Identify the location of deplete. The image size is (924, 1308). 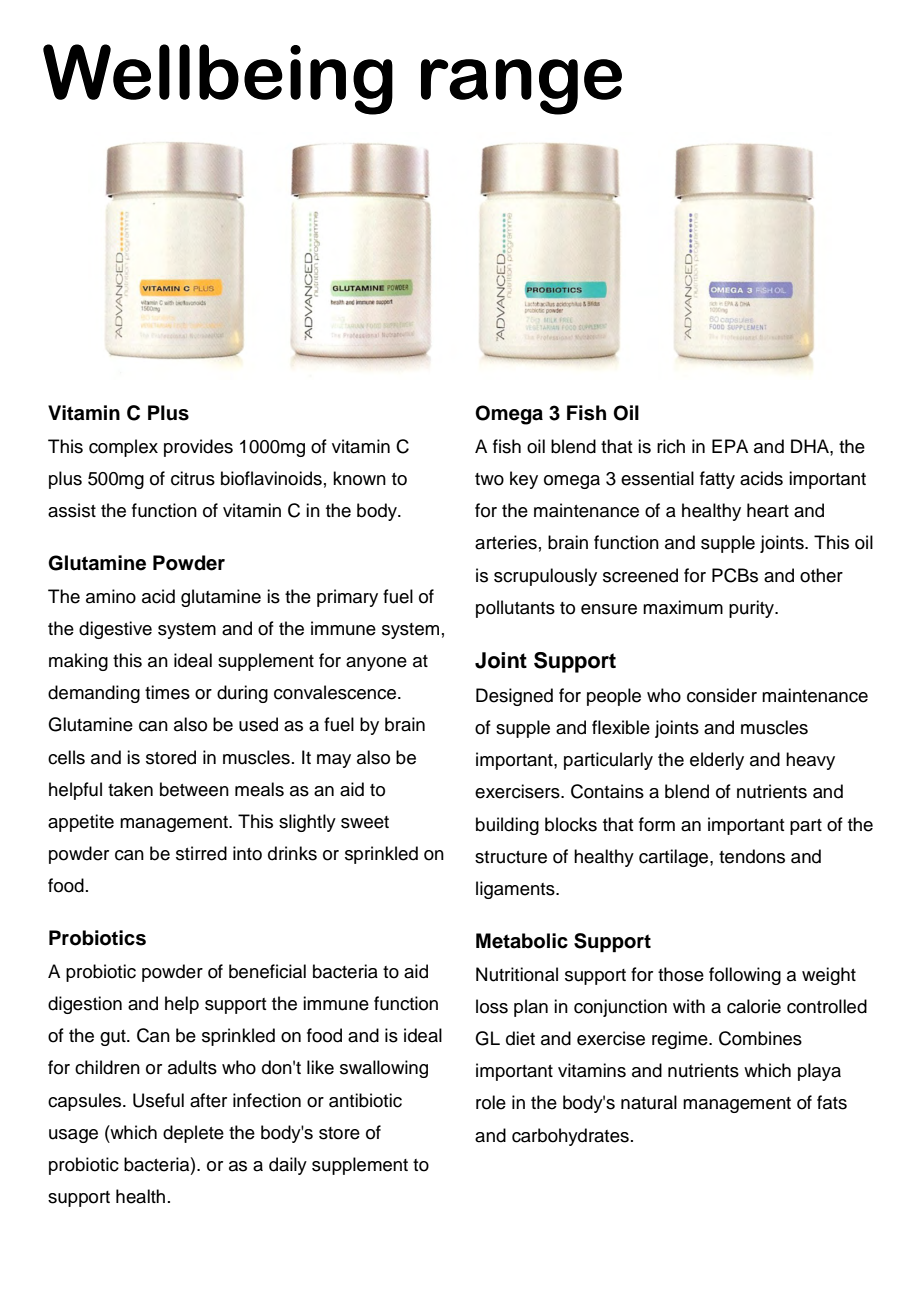
(193, 1134).
